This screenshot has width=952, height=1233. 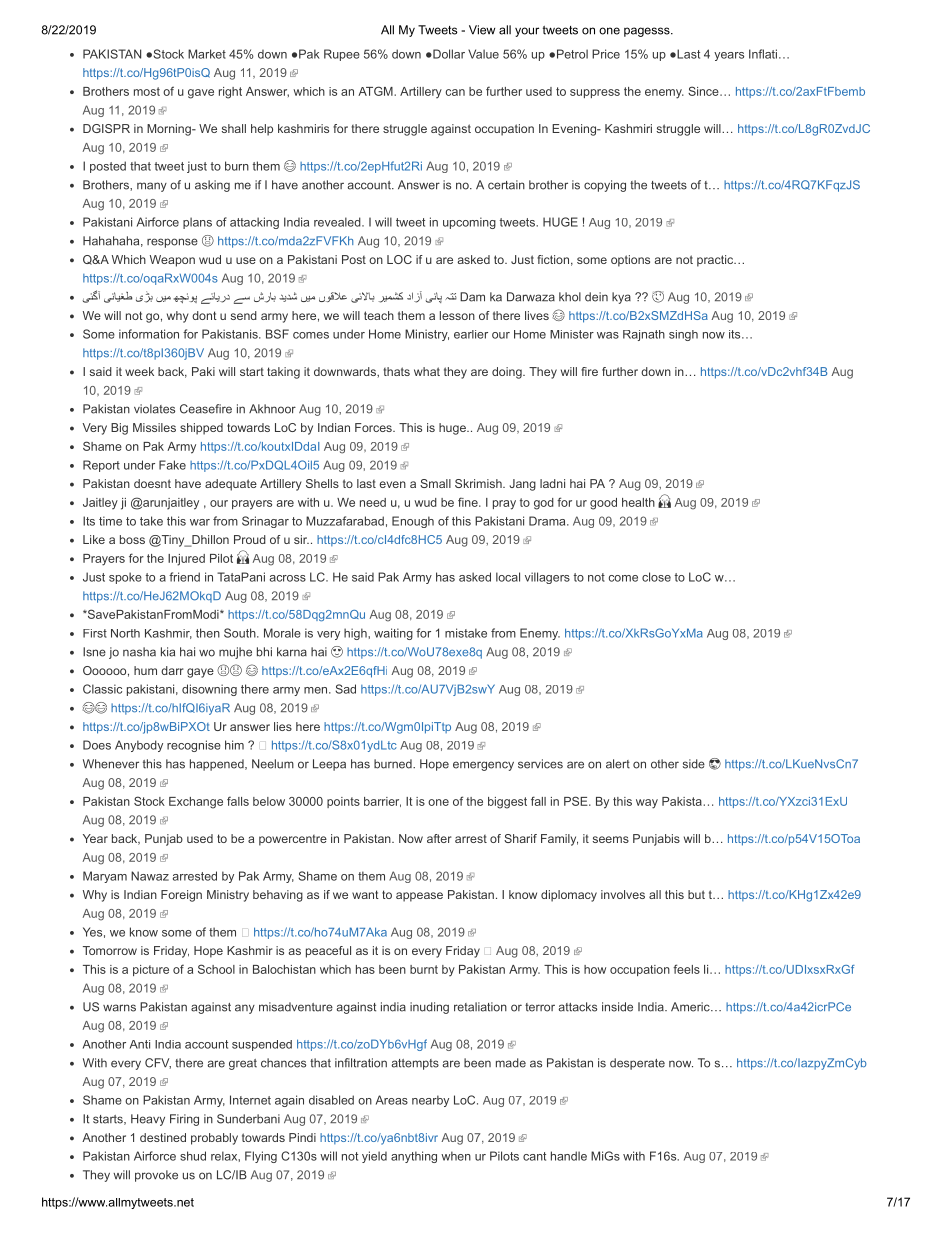 I want to click on friend, so click(x=184, y=577).
